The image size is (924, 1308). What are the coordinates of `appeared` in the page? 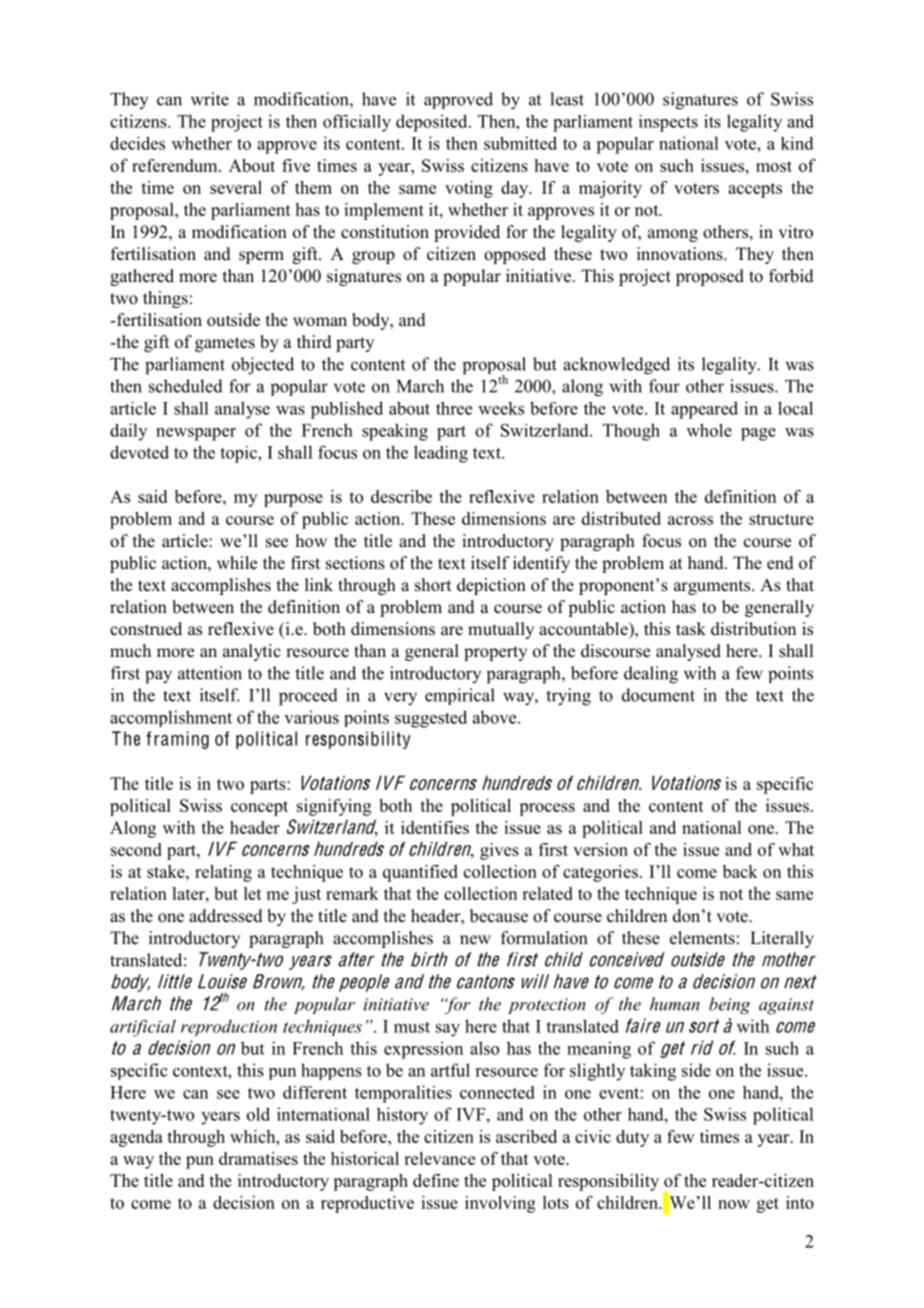 It's located at (704, 410).
